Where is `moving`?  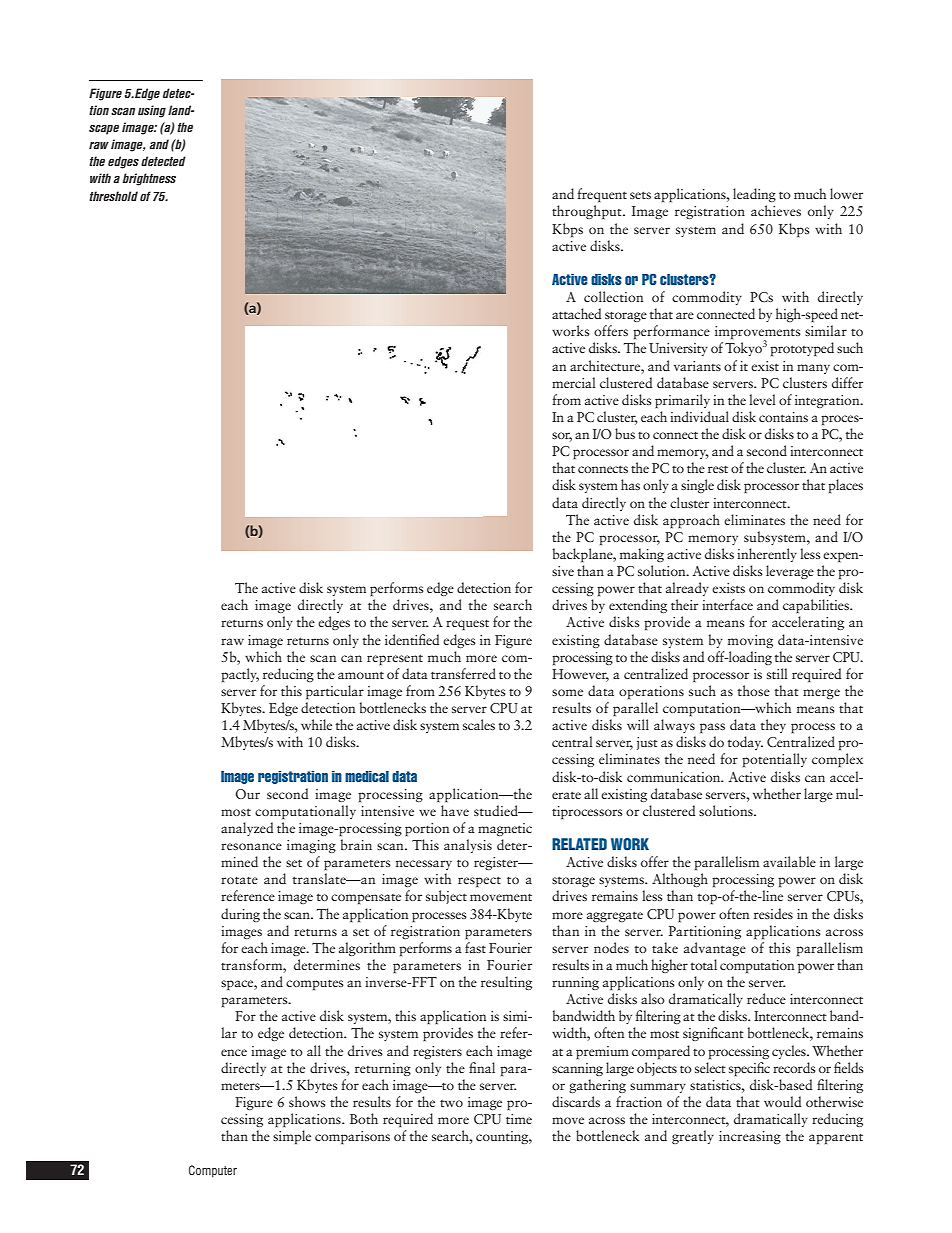
moving is located at coordinates (750, 641).
